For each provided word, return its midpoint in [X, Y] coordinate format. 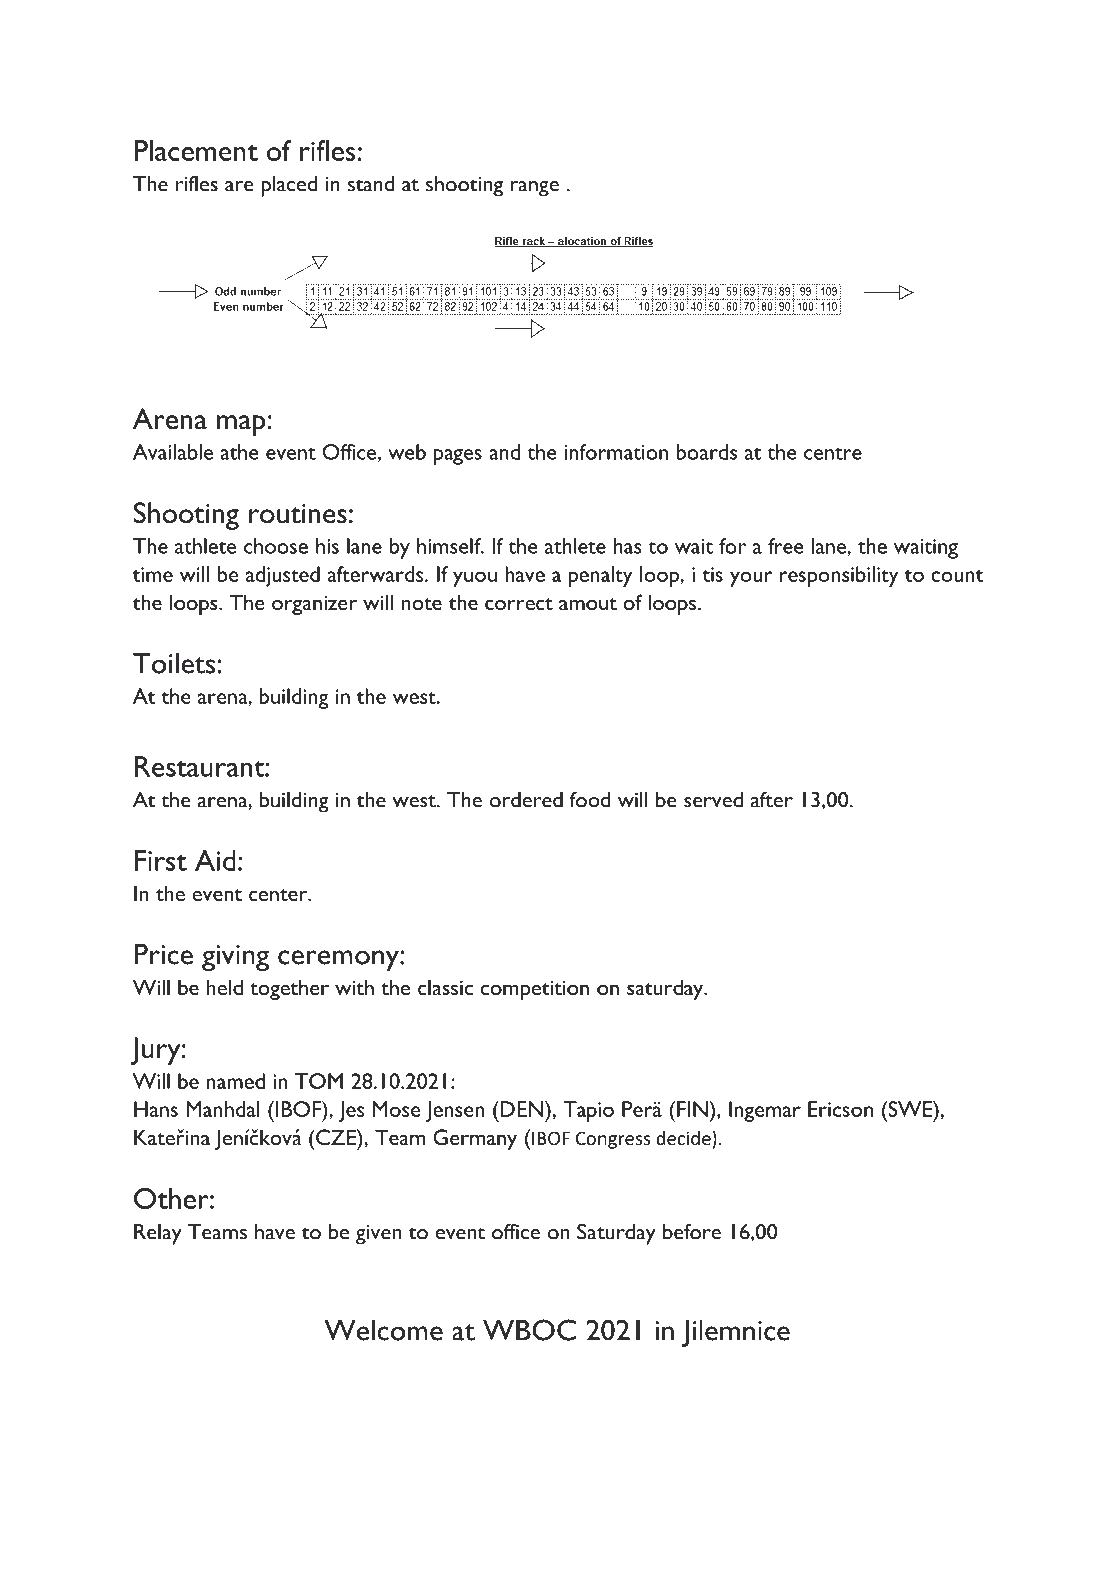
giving [235, 958]
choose [276, 546]
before [692, 1231]
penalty [600, 576]
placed [289, 186]
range [534, 189]
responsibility [839, 576]
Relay [158, 1234]
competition [535, 990]
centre [833, 453]
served [713, 800]
